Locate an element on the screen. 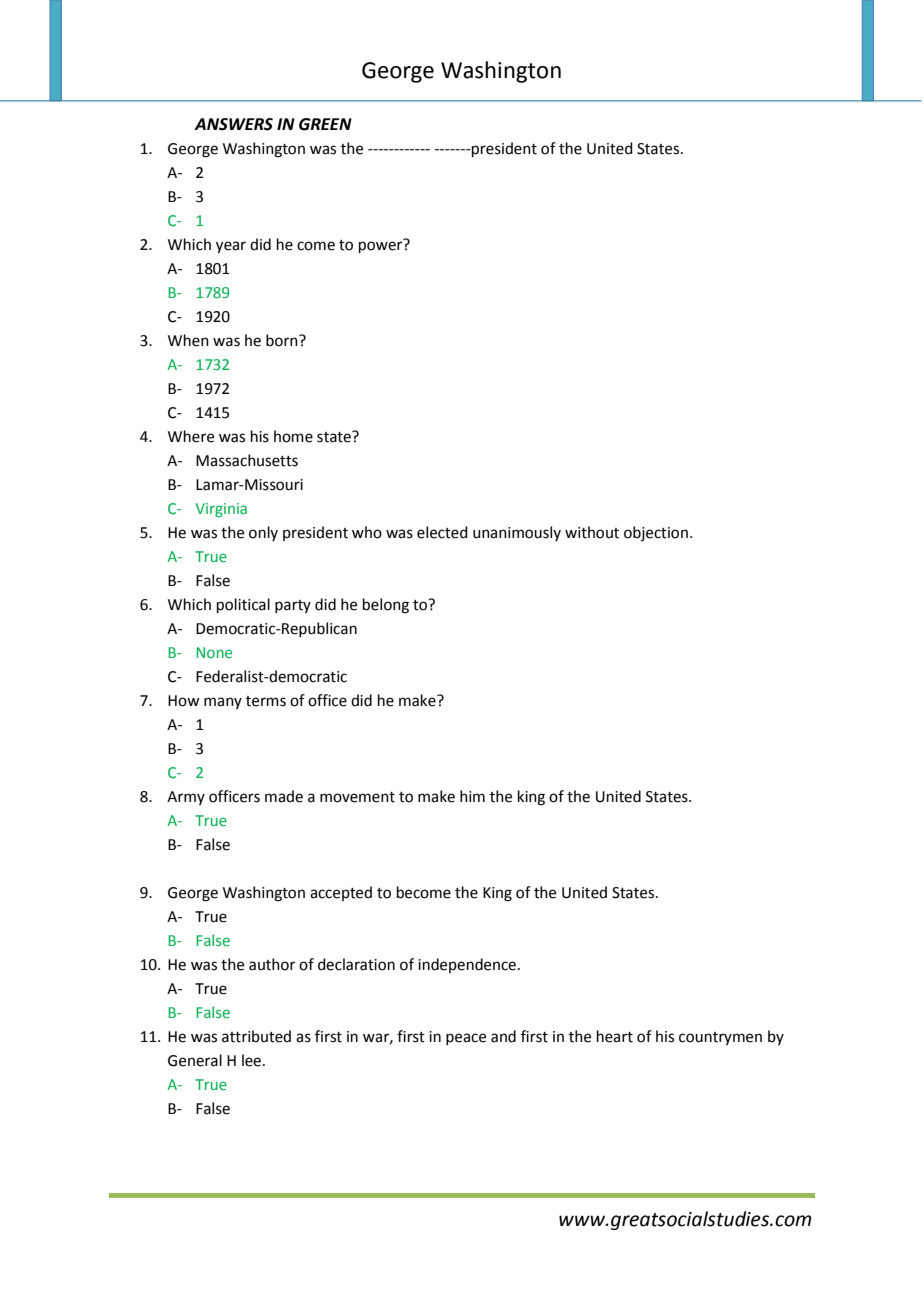  power is located at coordinates (382, 246).
